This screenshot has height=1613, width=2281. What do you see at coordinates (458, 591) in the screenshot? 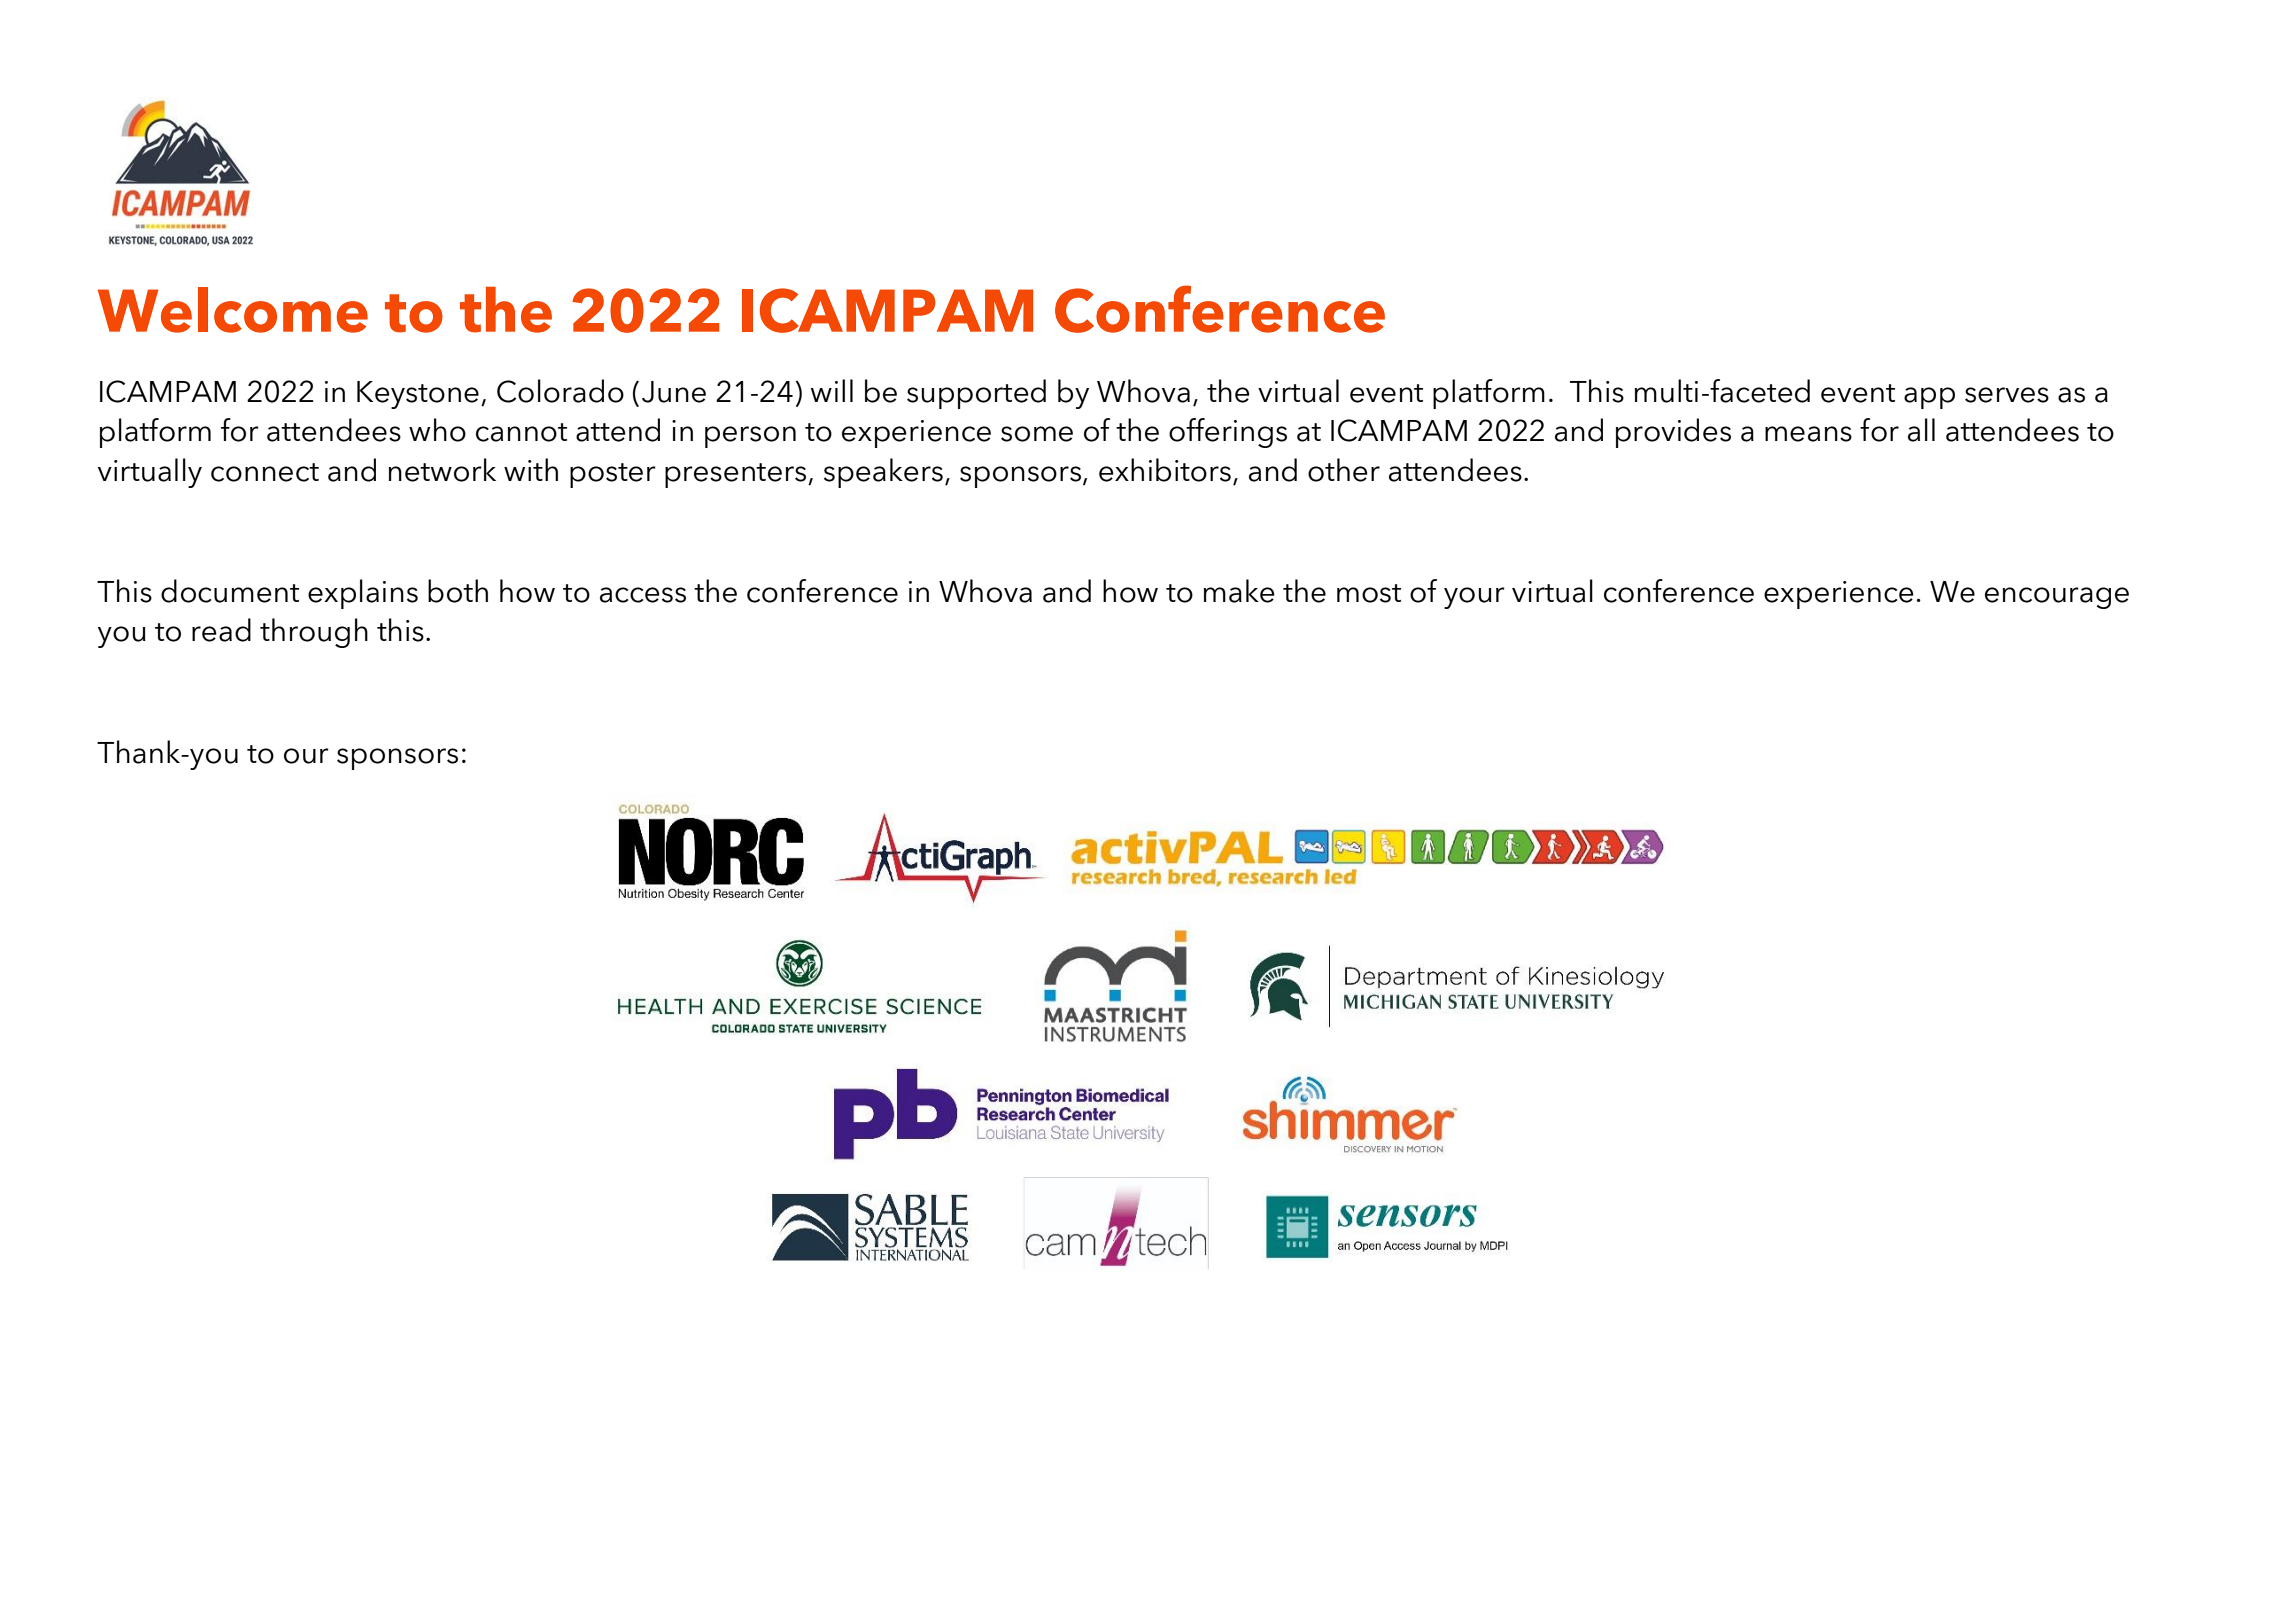
I see `both` at bounding box center [458, 591].
